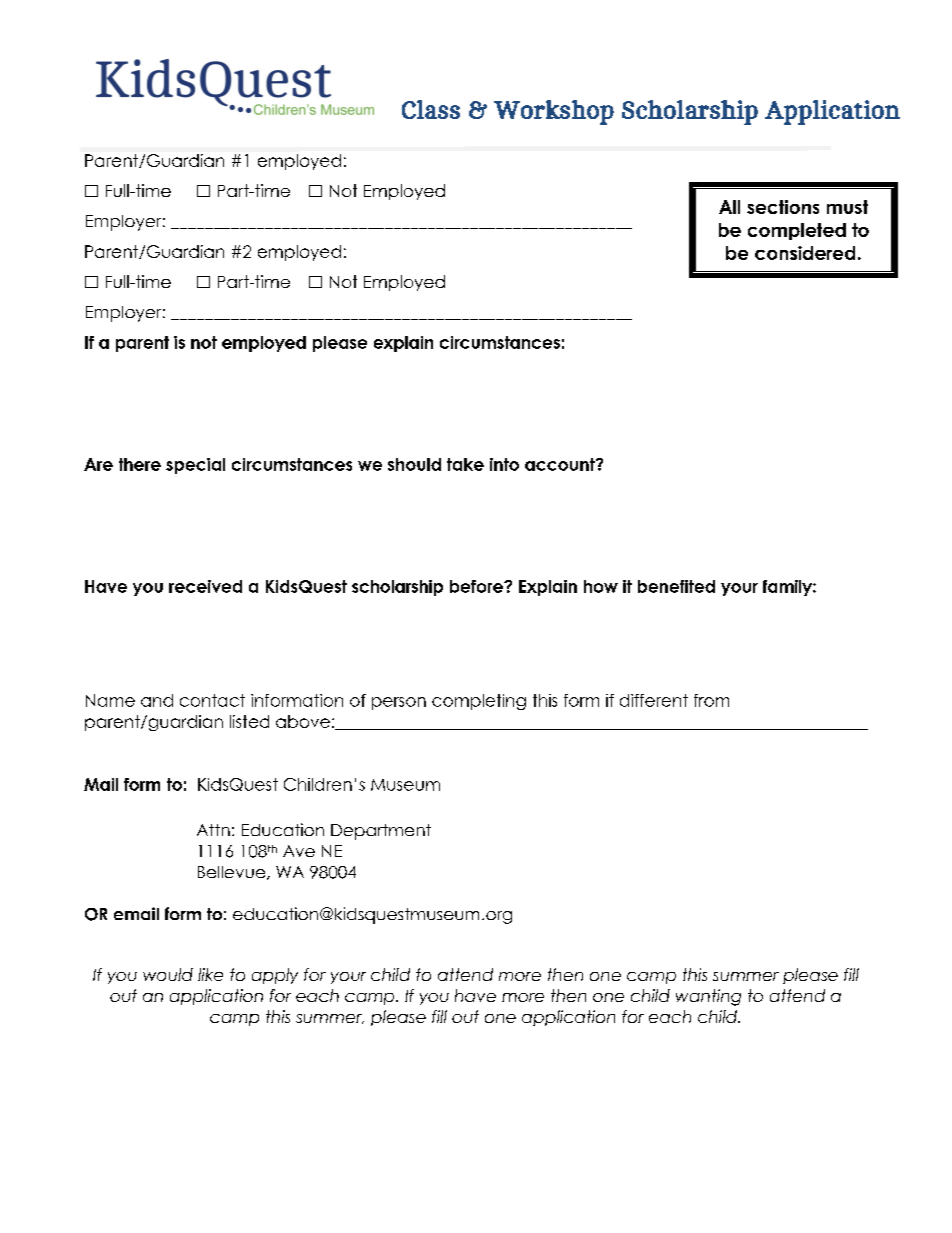 The height and width of the document is (1233, 952). I want to click on special, so click(195, 466).
